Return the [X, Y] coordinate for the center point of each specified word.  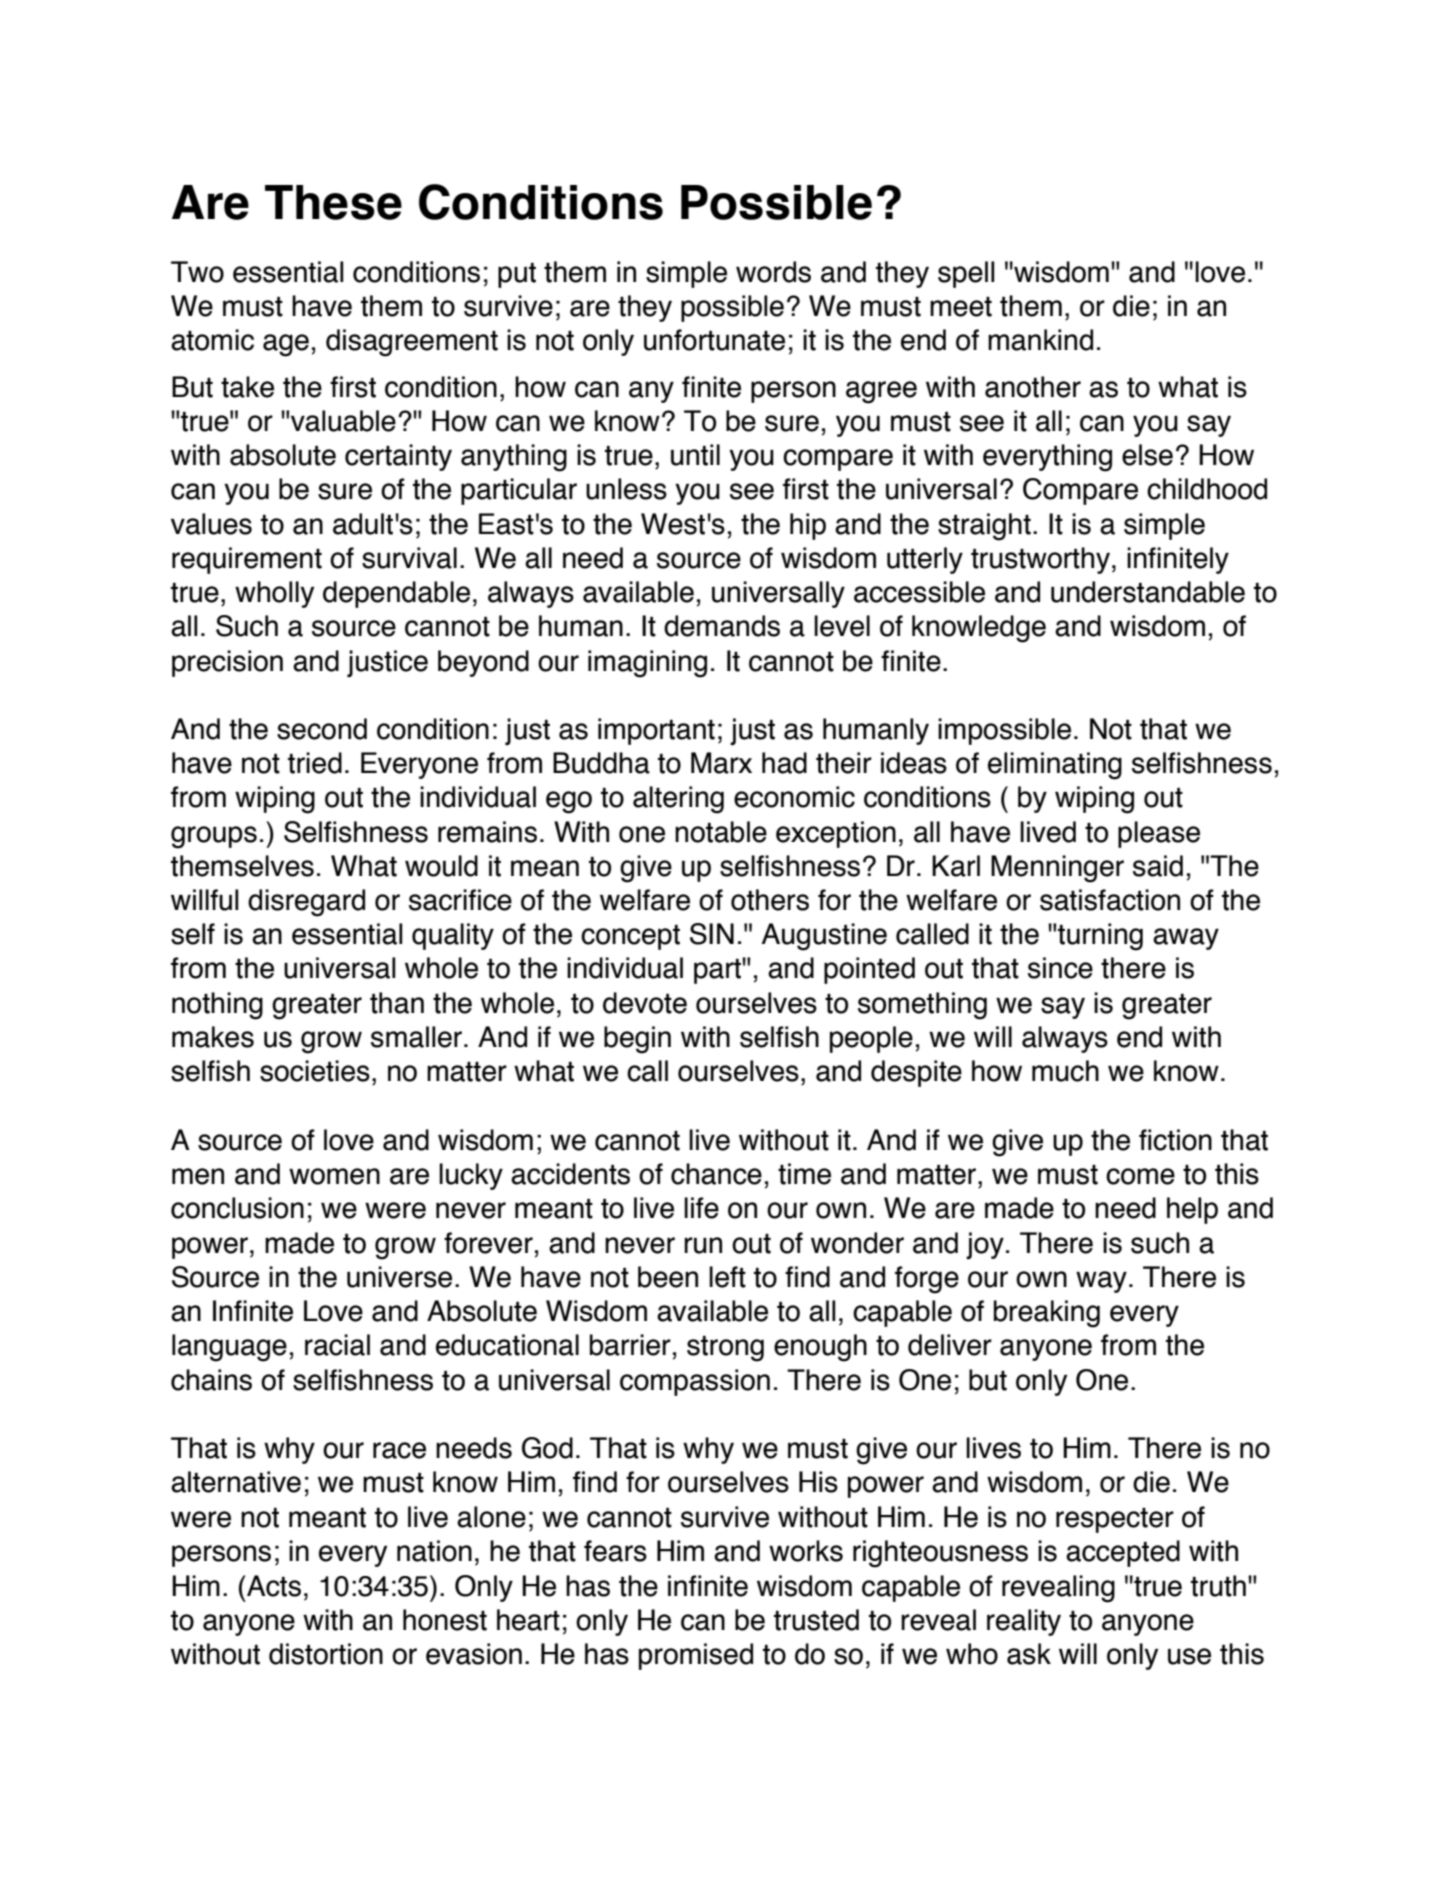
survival [409, 558]
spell [966, 274]
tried [315, 763]
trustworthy [1040, 560]
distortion [326, 1654]
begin [637, 1040]
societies [315, 1071]
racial [337, 1345]
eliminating [1055, 766]
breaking [1047, 1314]
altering [678, 800]
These [333, 202]
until [695, 455]
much [1065, 1071]
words [773, 272]
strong [725, 1349]
